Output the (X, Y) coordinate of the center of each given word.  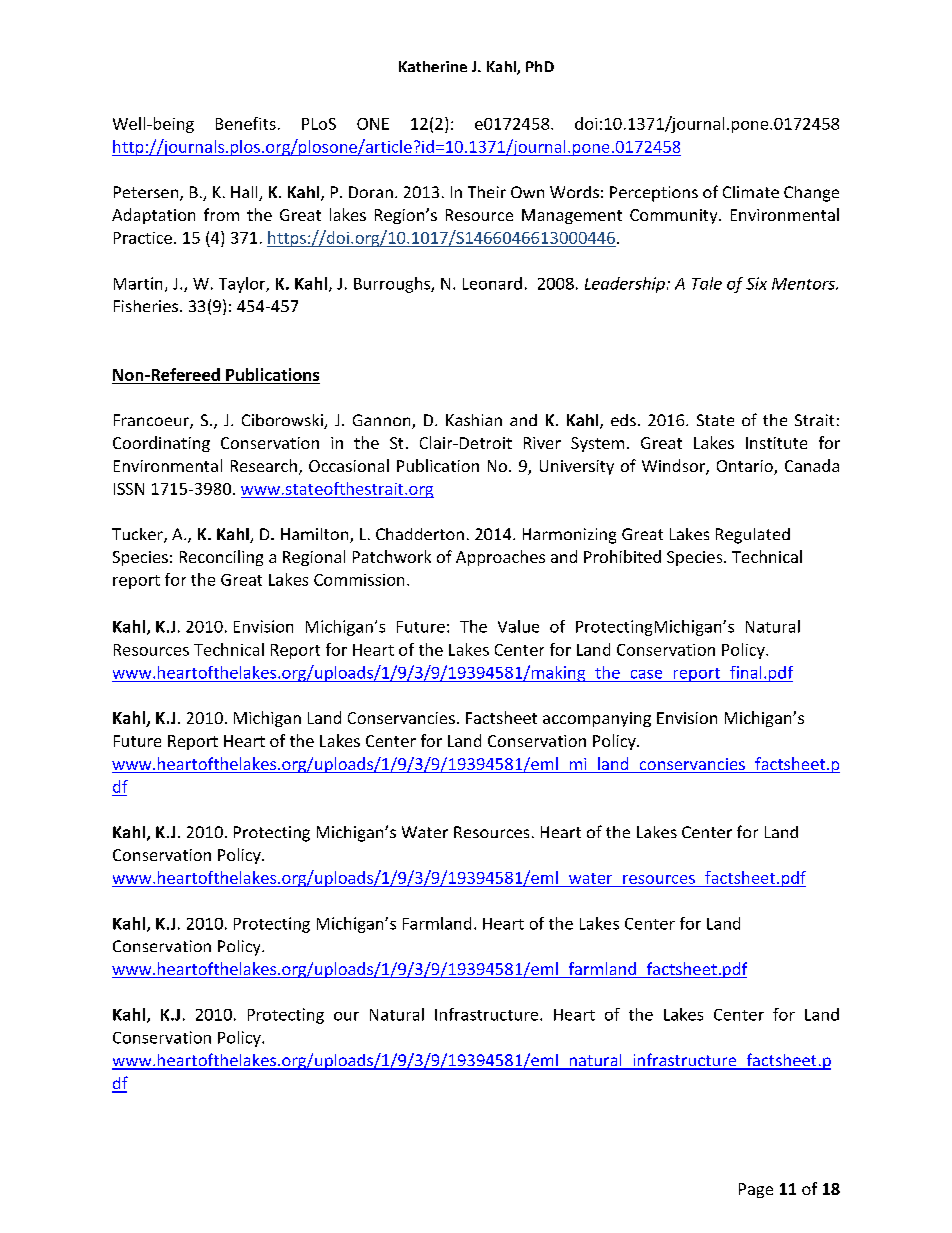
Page (756, 1190)
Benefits (246, 123)
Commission (359, 580)
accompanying (597, 719)
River (542, 443)
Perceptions (654, 194)
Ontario (746, 467)
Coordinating (161, 444)
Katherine (433, 66)
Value (518, 626)
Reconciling (221, 558)
